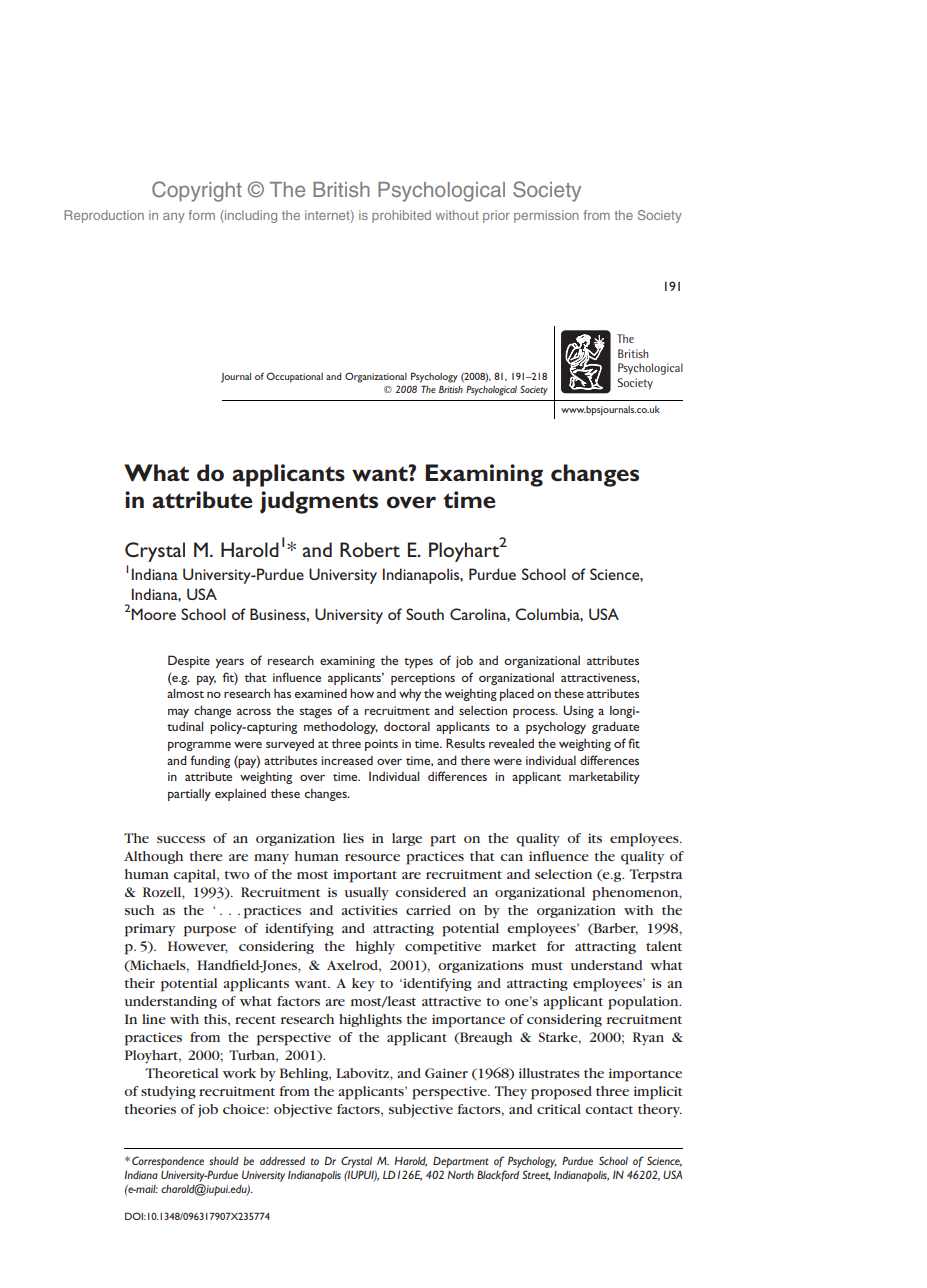  I want to click on prohibited, so click(401, 216).
